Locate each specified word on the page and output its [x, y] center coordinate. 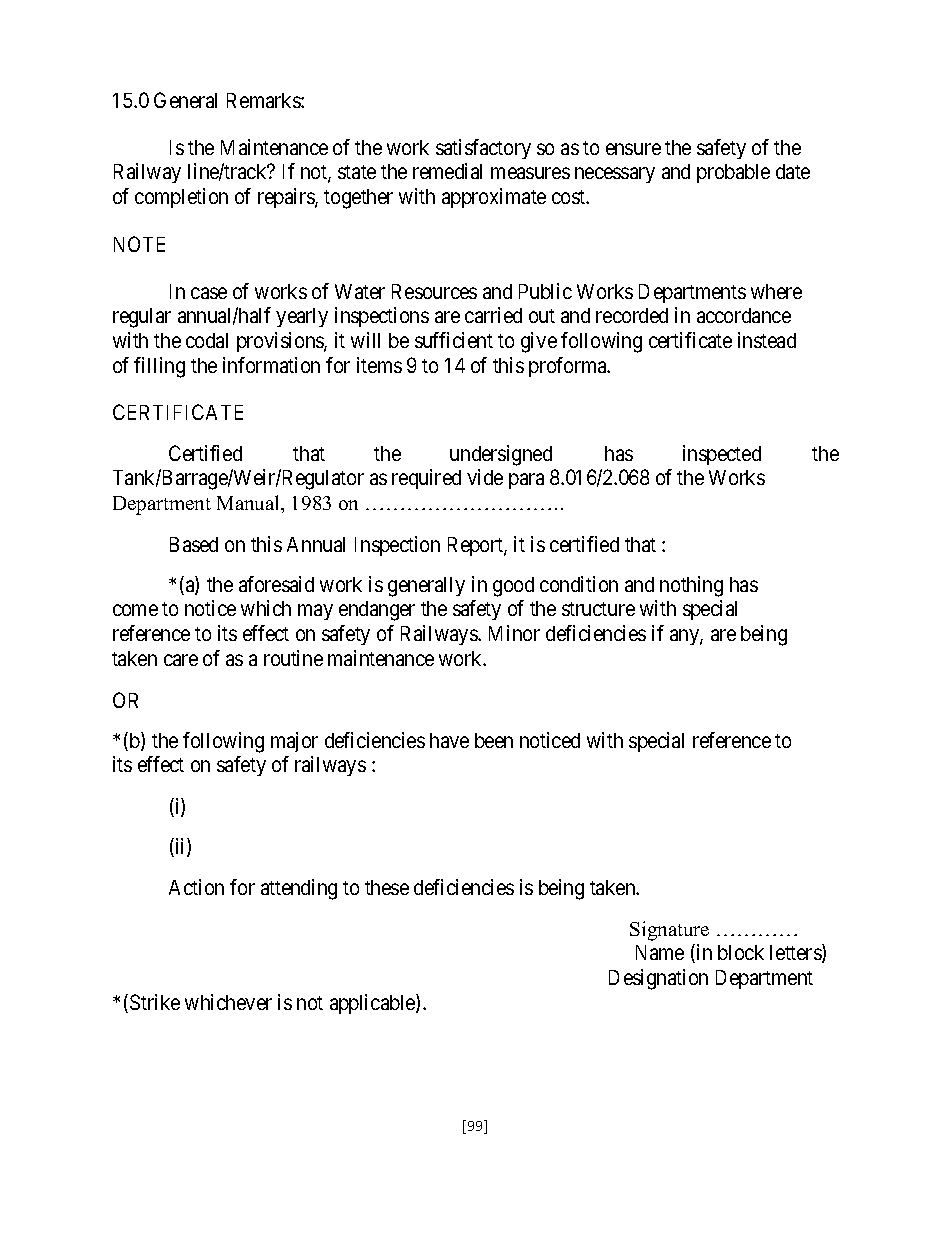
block [741, 952]
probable [733, 173]
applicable [373, 1004]
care [181, 660]
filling [159, 367]
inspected [722, 455]
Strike [155, 1002]
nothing [691, 586]
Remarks [264, 100]
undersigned [501, 455]
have [449, 740]
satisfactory [483, 149]
